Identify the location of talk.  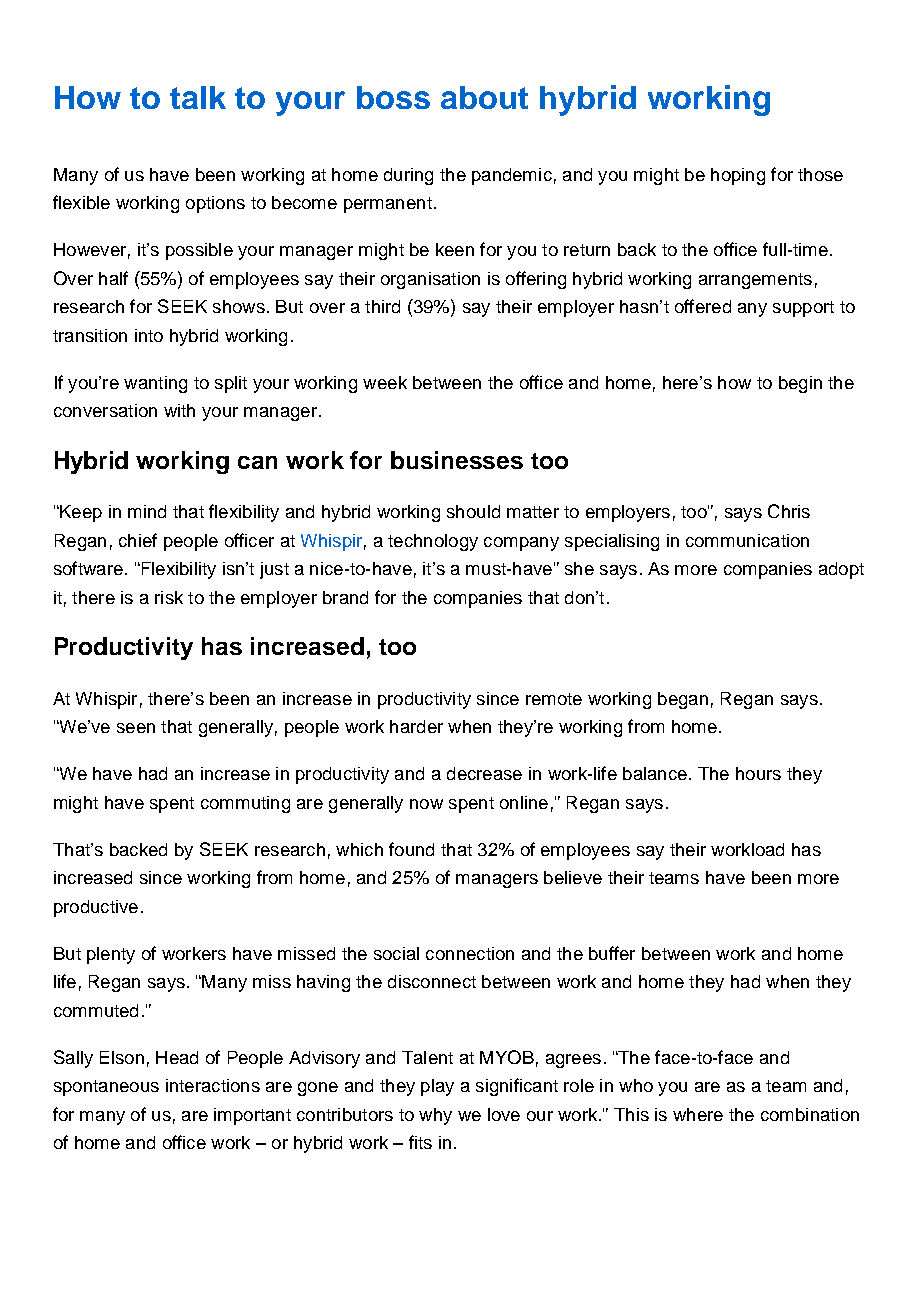
(198, 97).
